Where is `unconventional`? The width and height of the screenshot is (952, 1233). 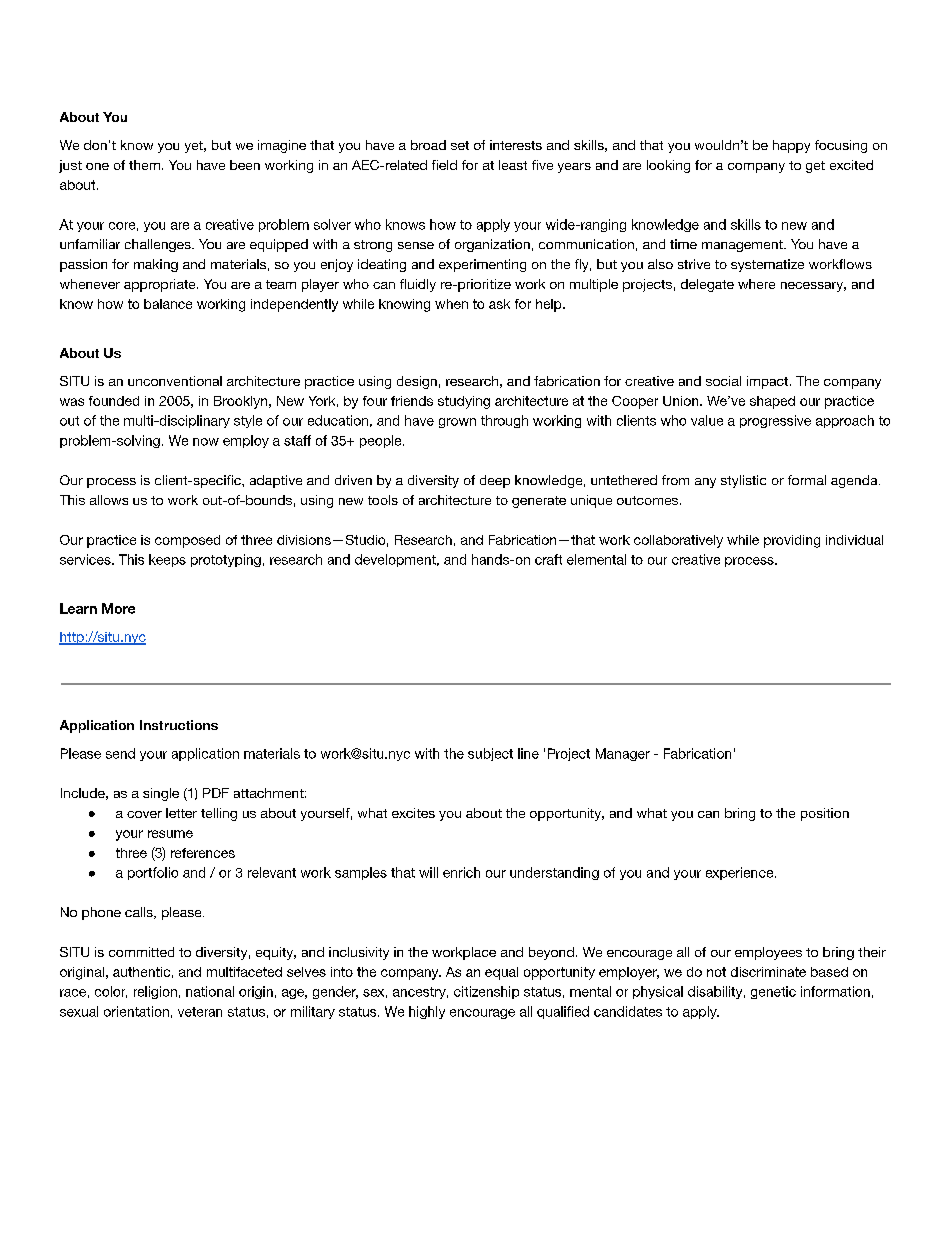 unconventional is located at coordinates (175, 381).
